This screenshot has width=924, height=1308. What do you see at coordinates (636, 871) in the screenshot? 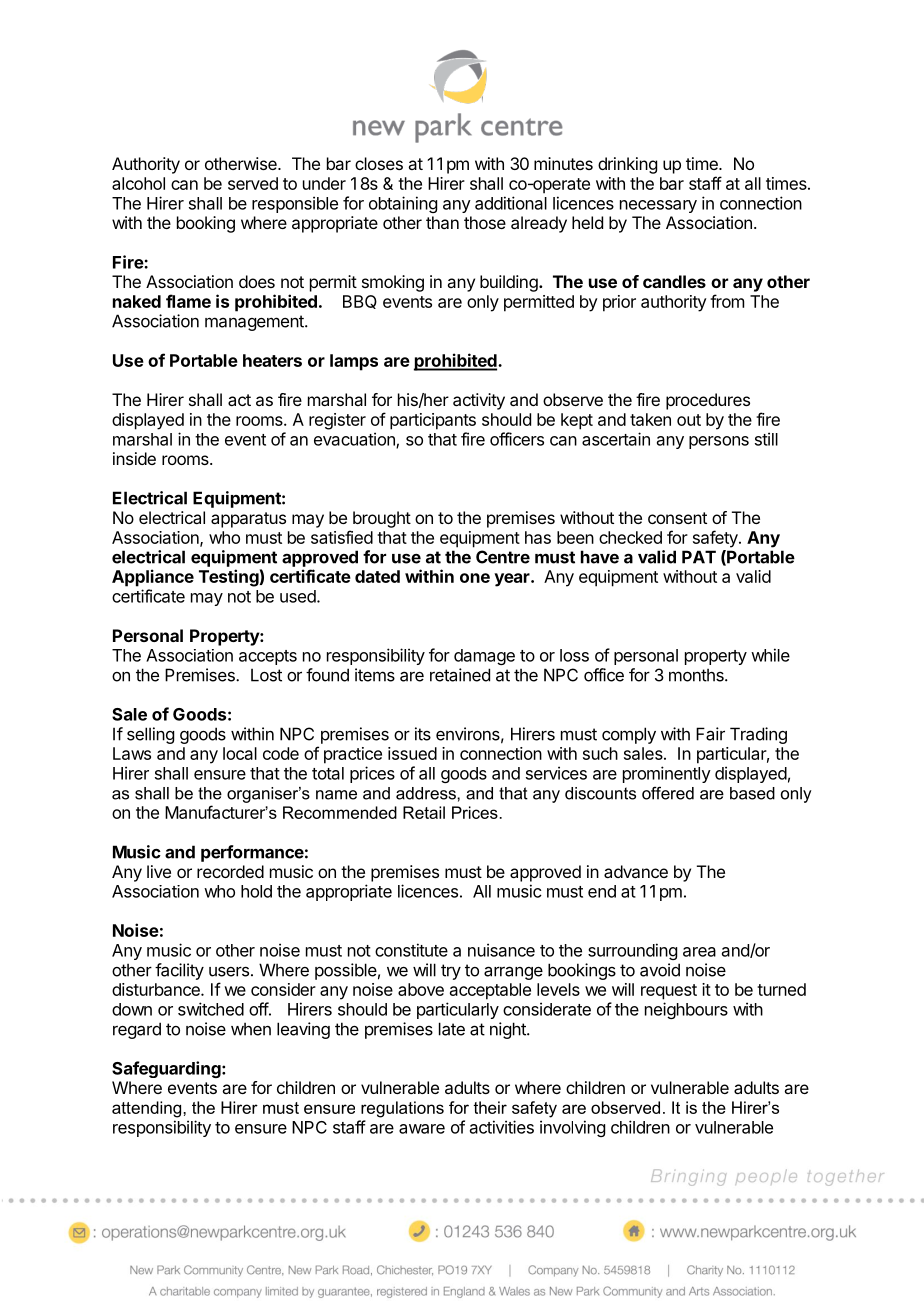
I see `advance` at bounding box center [636, 871].
